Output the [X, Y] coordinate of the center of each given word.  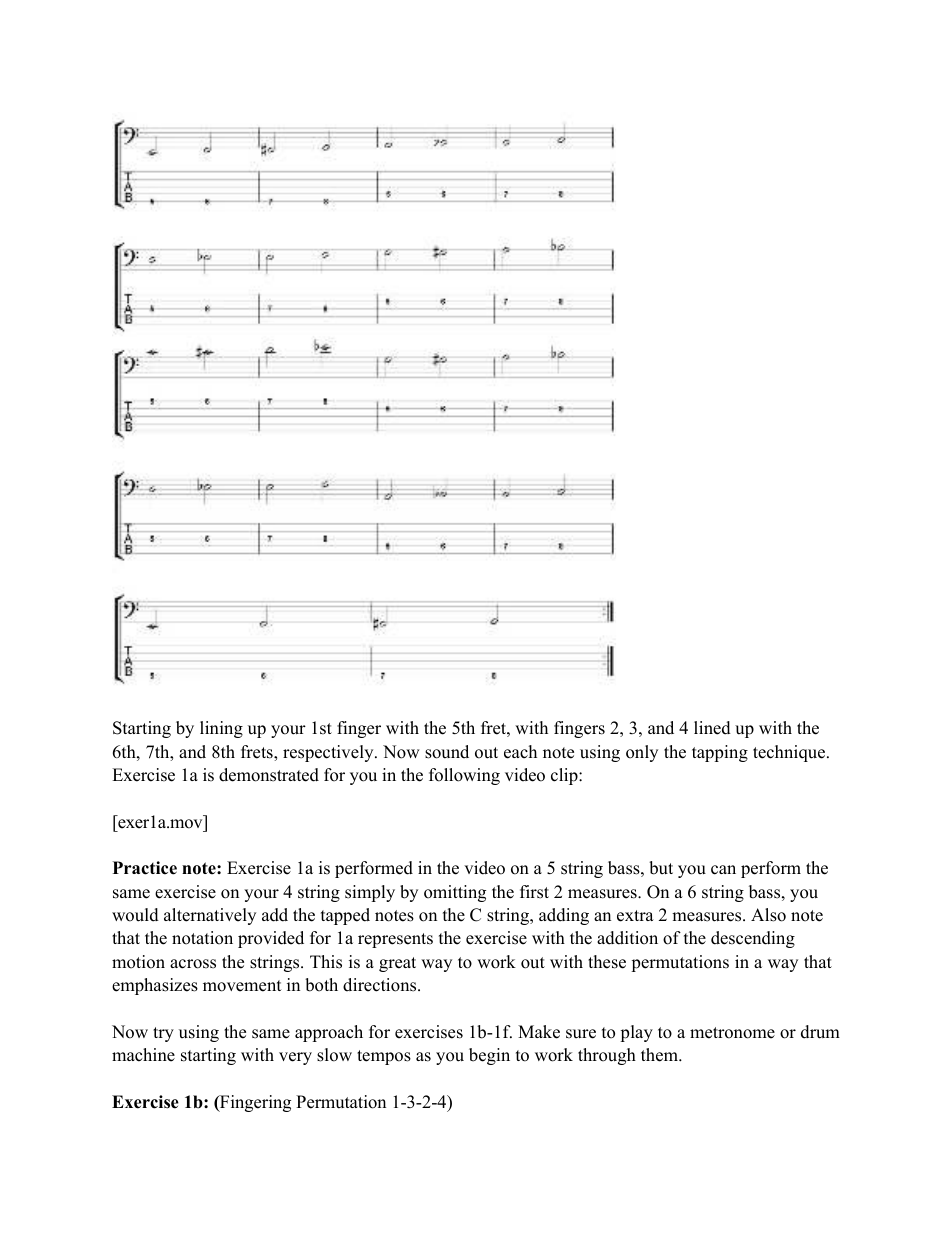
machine [143, 1055]
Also [768, 915]
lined [712, 728]
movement [242, 986]
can [723, 870]
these [607, 962]
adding [564, 916]
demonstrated [269, 775]
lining [221, 729]
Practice [145, 868]
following [464, 776]
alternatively [210, 916]
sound [447, 752]
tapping [720, 753]
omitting [455, 893]
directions [381, 985]
